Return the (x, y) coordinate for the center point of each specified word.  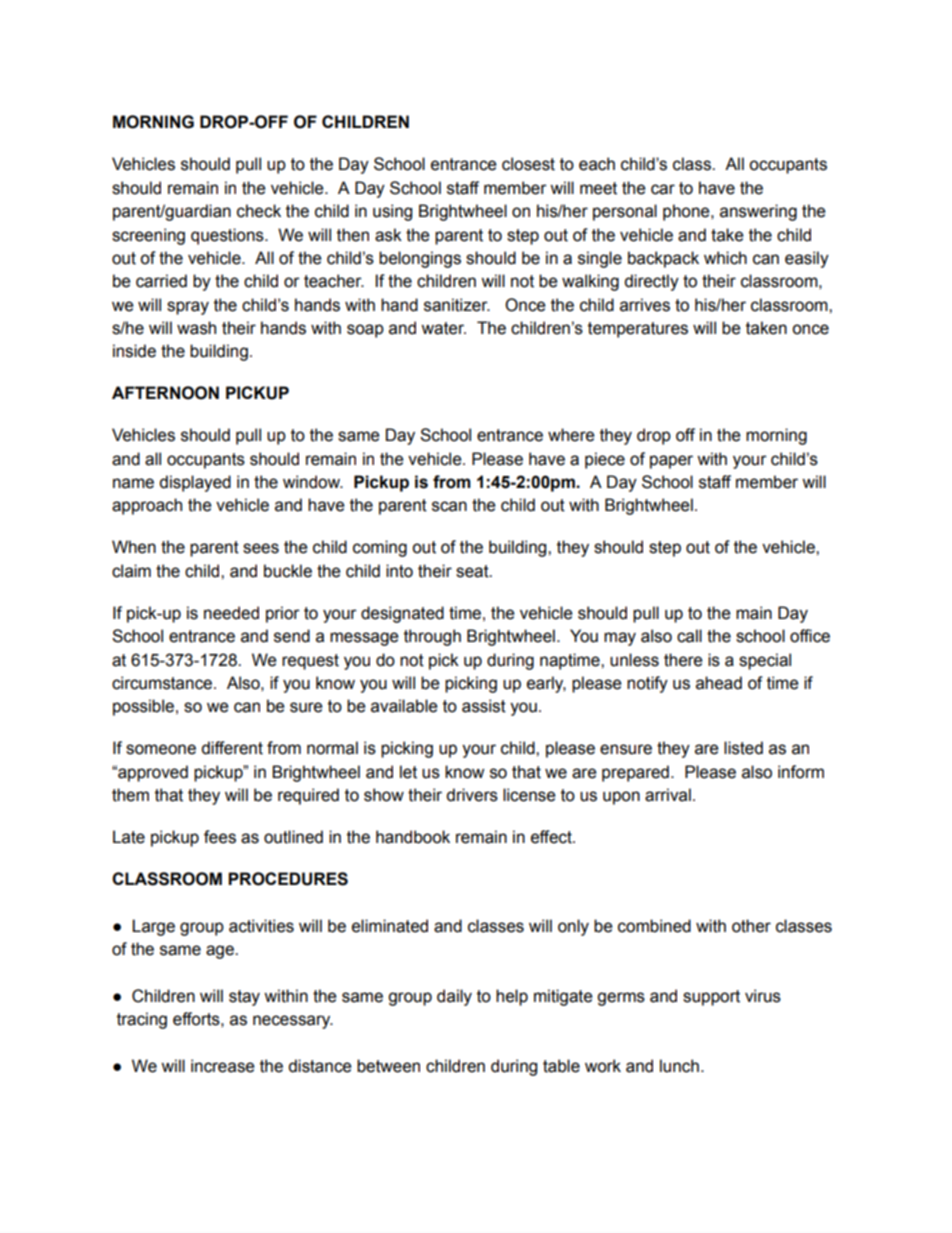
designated (402, 614)
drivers (472, 795)
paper (671, 462)
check (259, 211)
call (689, 636)
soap (365, 331)
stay (244, 998)
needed (231, 613)
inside (134, 351)
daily (454, 997)
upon (621, 798)
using (392, 212)
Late (129, 837)
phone (687, 212)
